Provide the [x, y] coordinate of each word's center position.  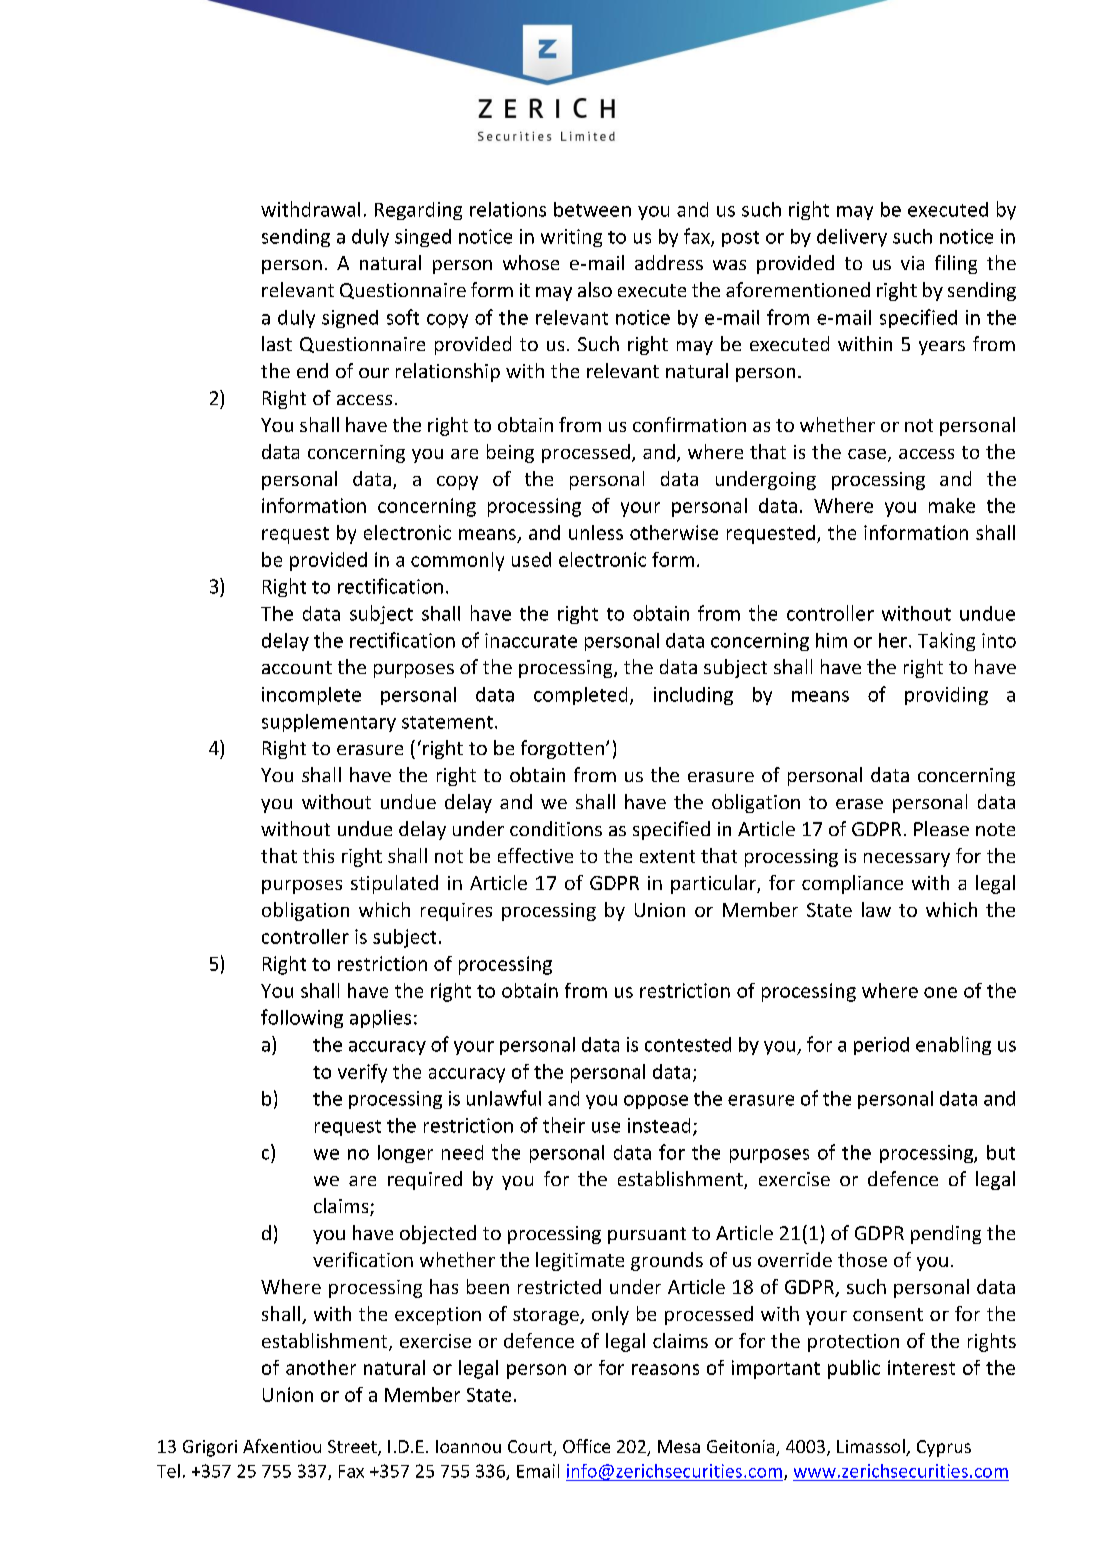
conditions [556, 828]
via [912, 263]
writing [571, 238]
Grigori [210, 1448]
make [952, 505]
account [297, 667]
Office [586, 1446]
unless [596, 532]
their [564, 1125]
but [1001, 1152]
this [318, 855]
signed [350, 319]
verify [362, 1073]
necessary [907, 860]
